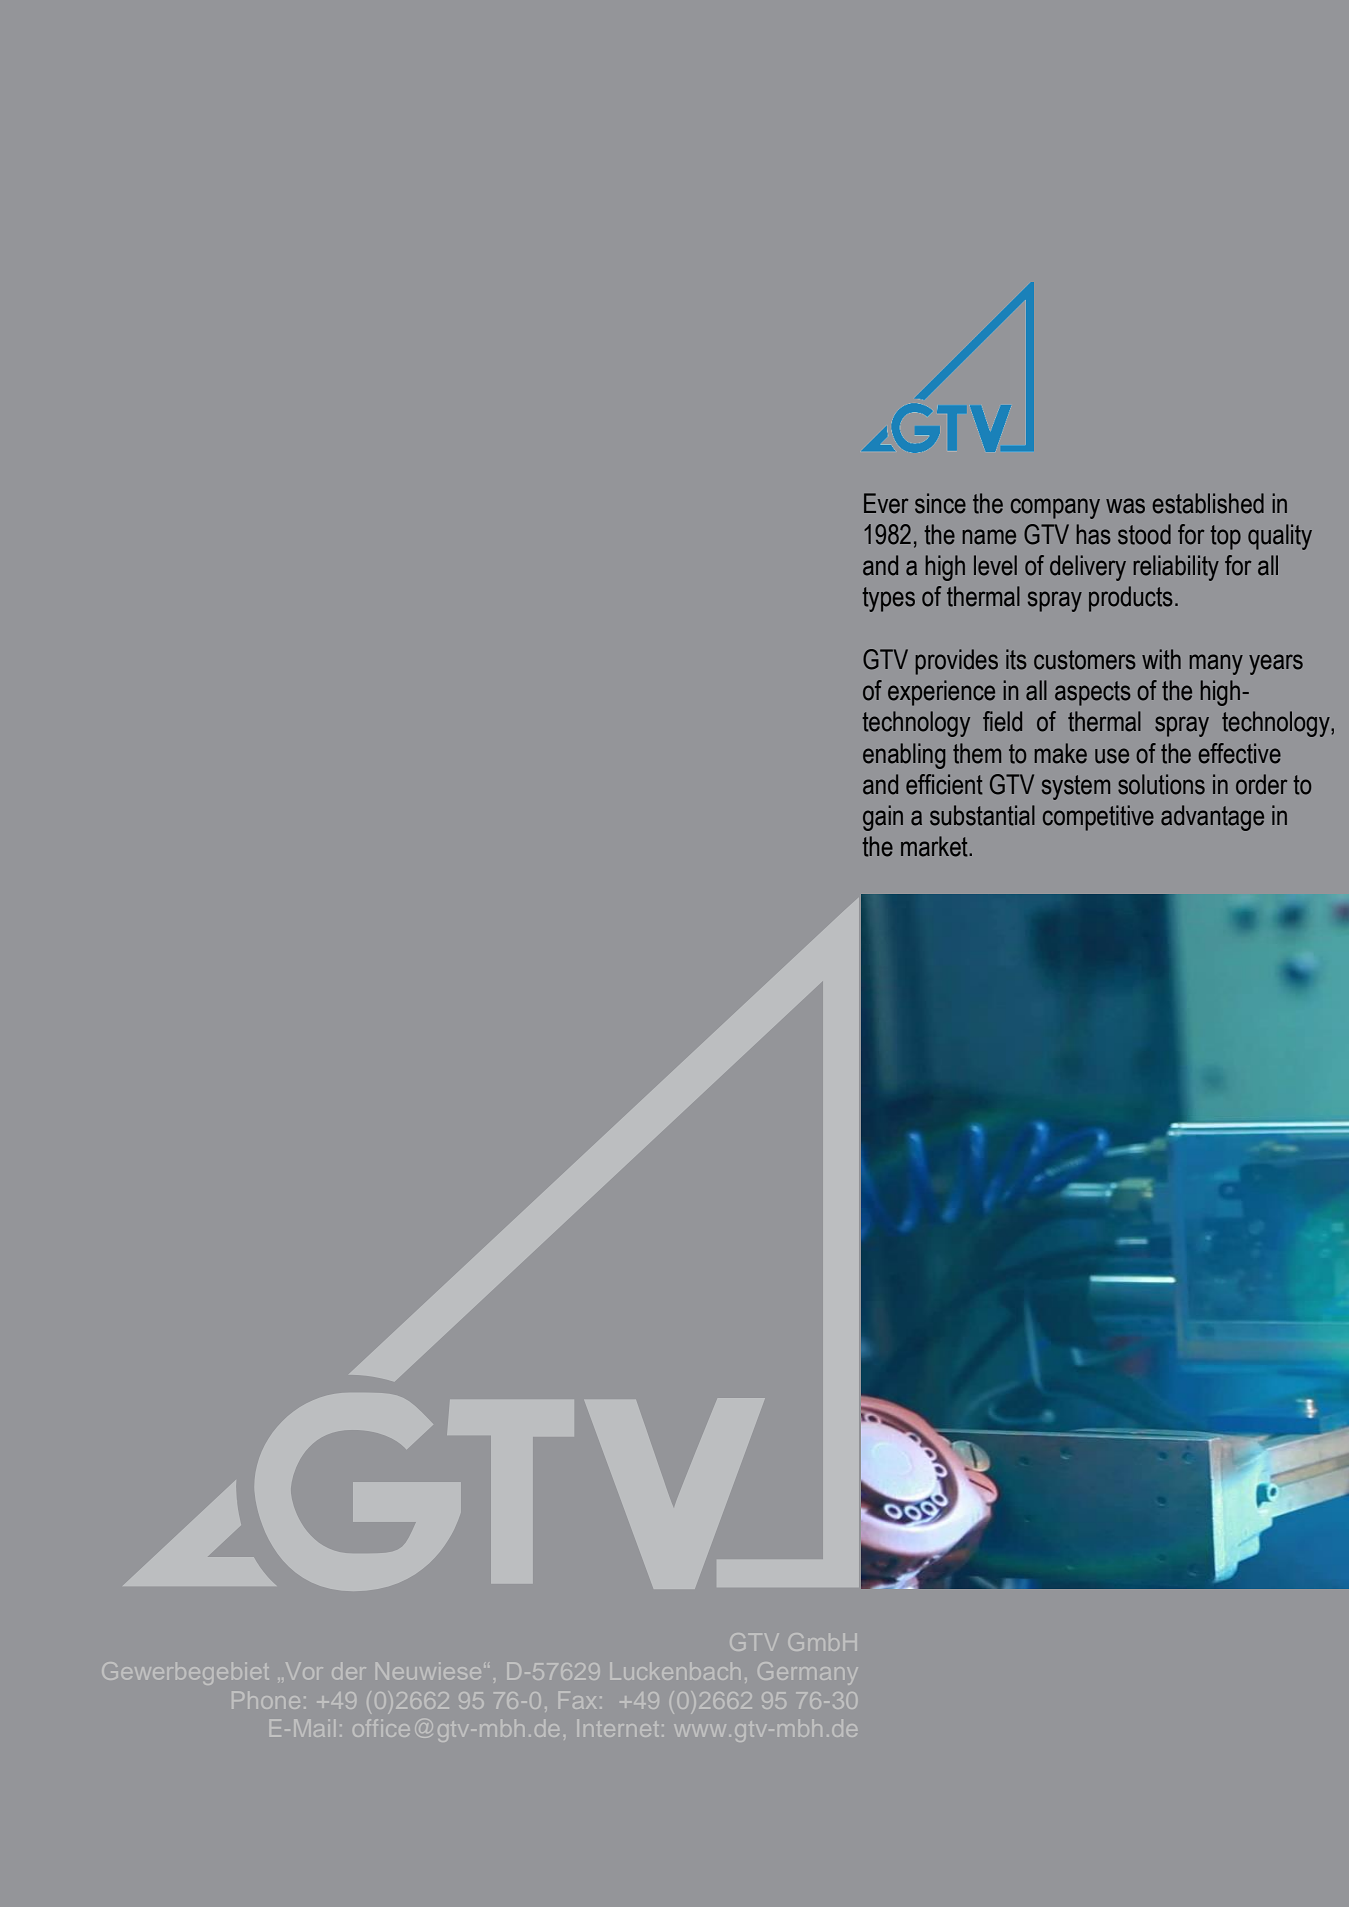 The width and height of the image is (1349, 1907). Describe the element at coordinates (1061, 753) in the image. I see `make` at that location.
